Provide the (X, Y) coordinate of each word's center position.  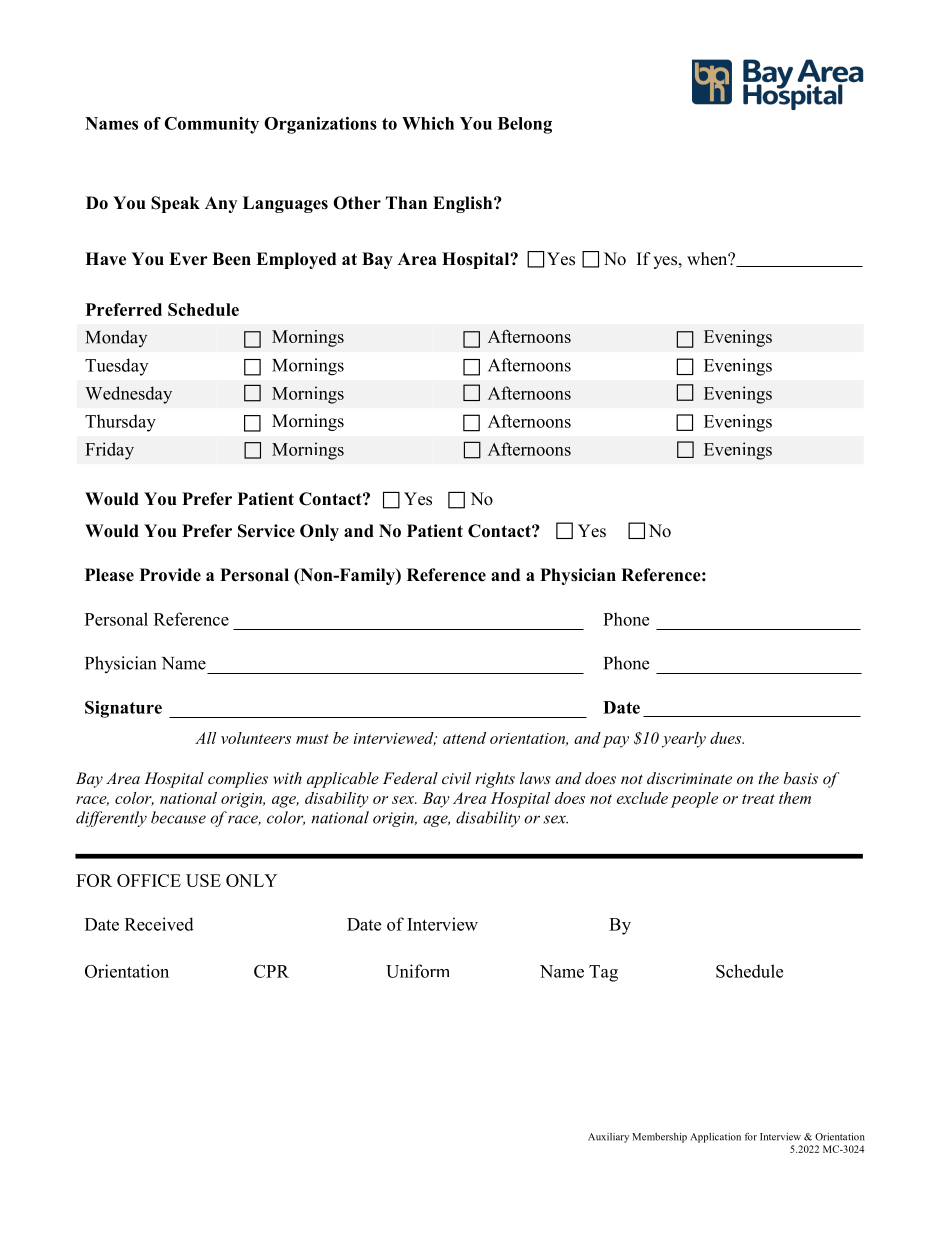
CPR (271, 971)
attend (464, 738)
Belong (525, 125)
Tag (603, 973)
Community (211, 125)
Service (266, 531)
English (464, 204)
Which (428, 123)
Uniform (417, 971)
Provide (170, 575)
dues (727, 738)
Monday (116, 338)
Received (159, 924)
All (205, 738)
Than (406, 202)
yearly (684, 740)
